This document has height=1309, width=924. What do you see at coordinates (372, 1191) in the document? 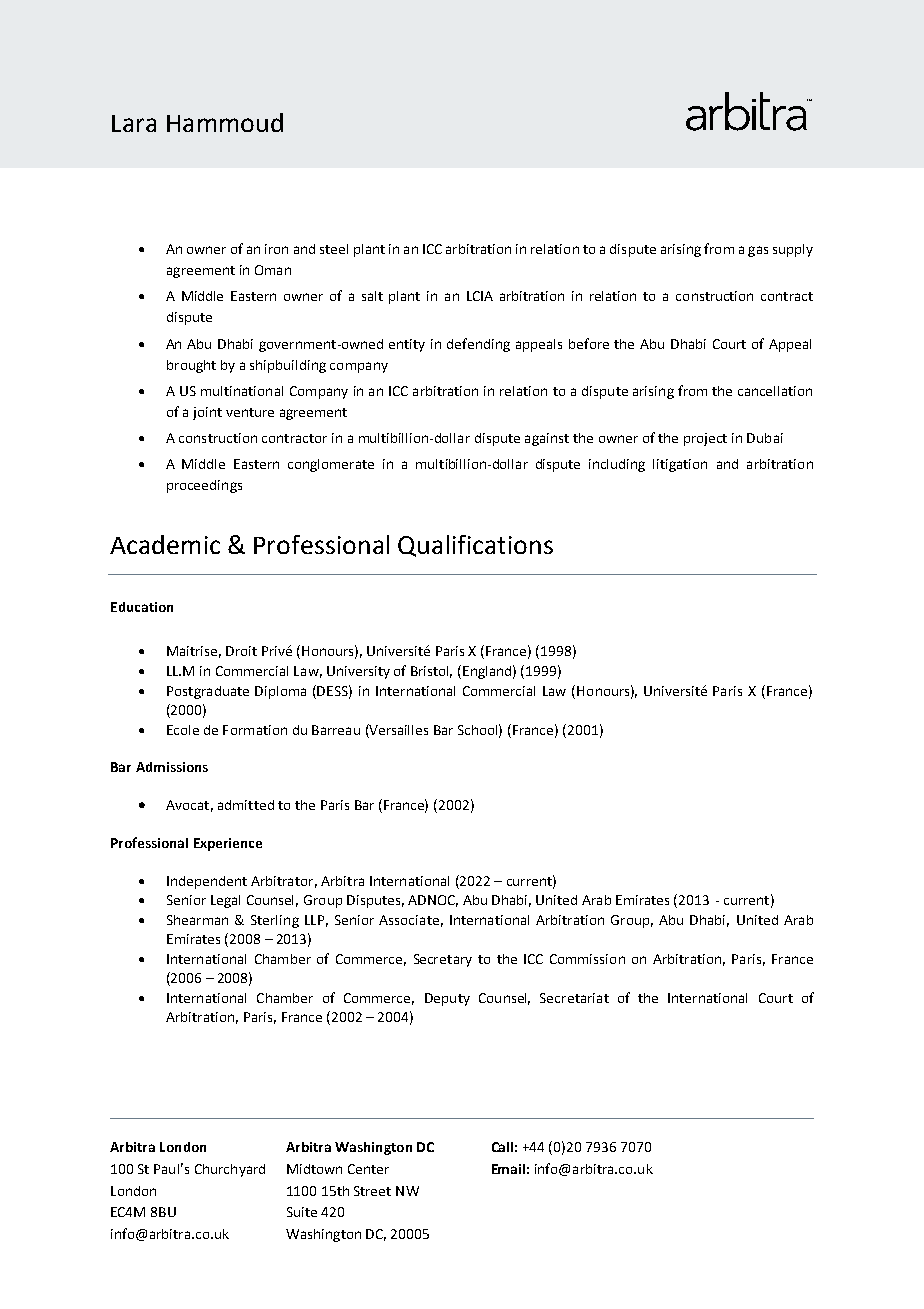
I see `Street` at bounding box center [372, 1191].
